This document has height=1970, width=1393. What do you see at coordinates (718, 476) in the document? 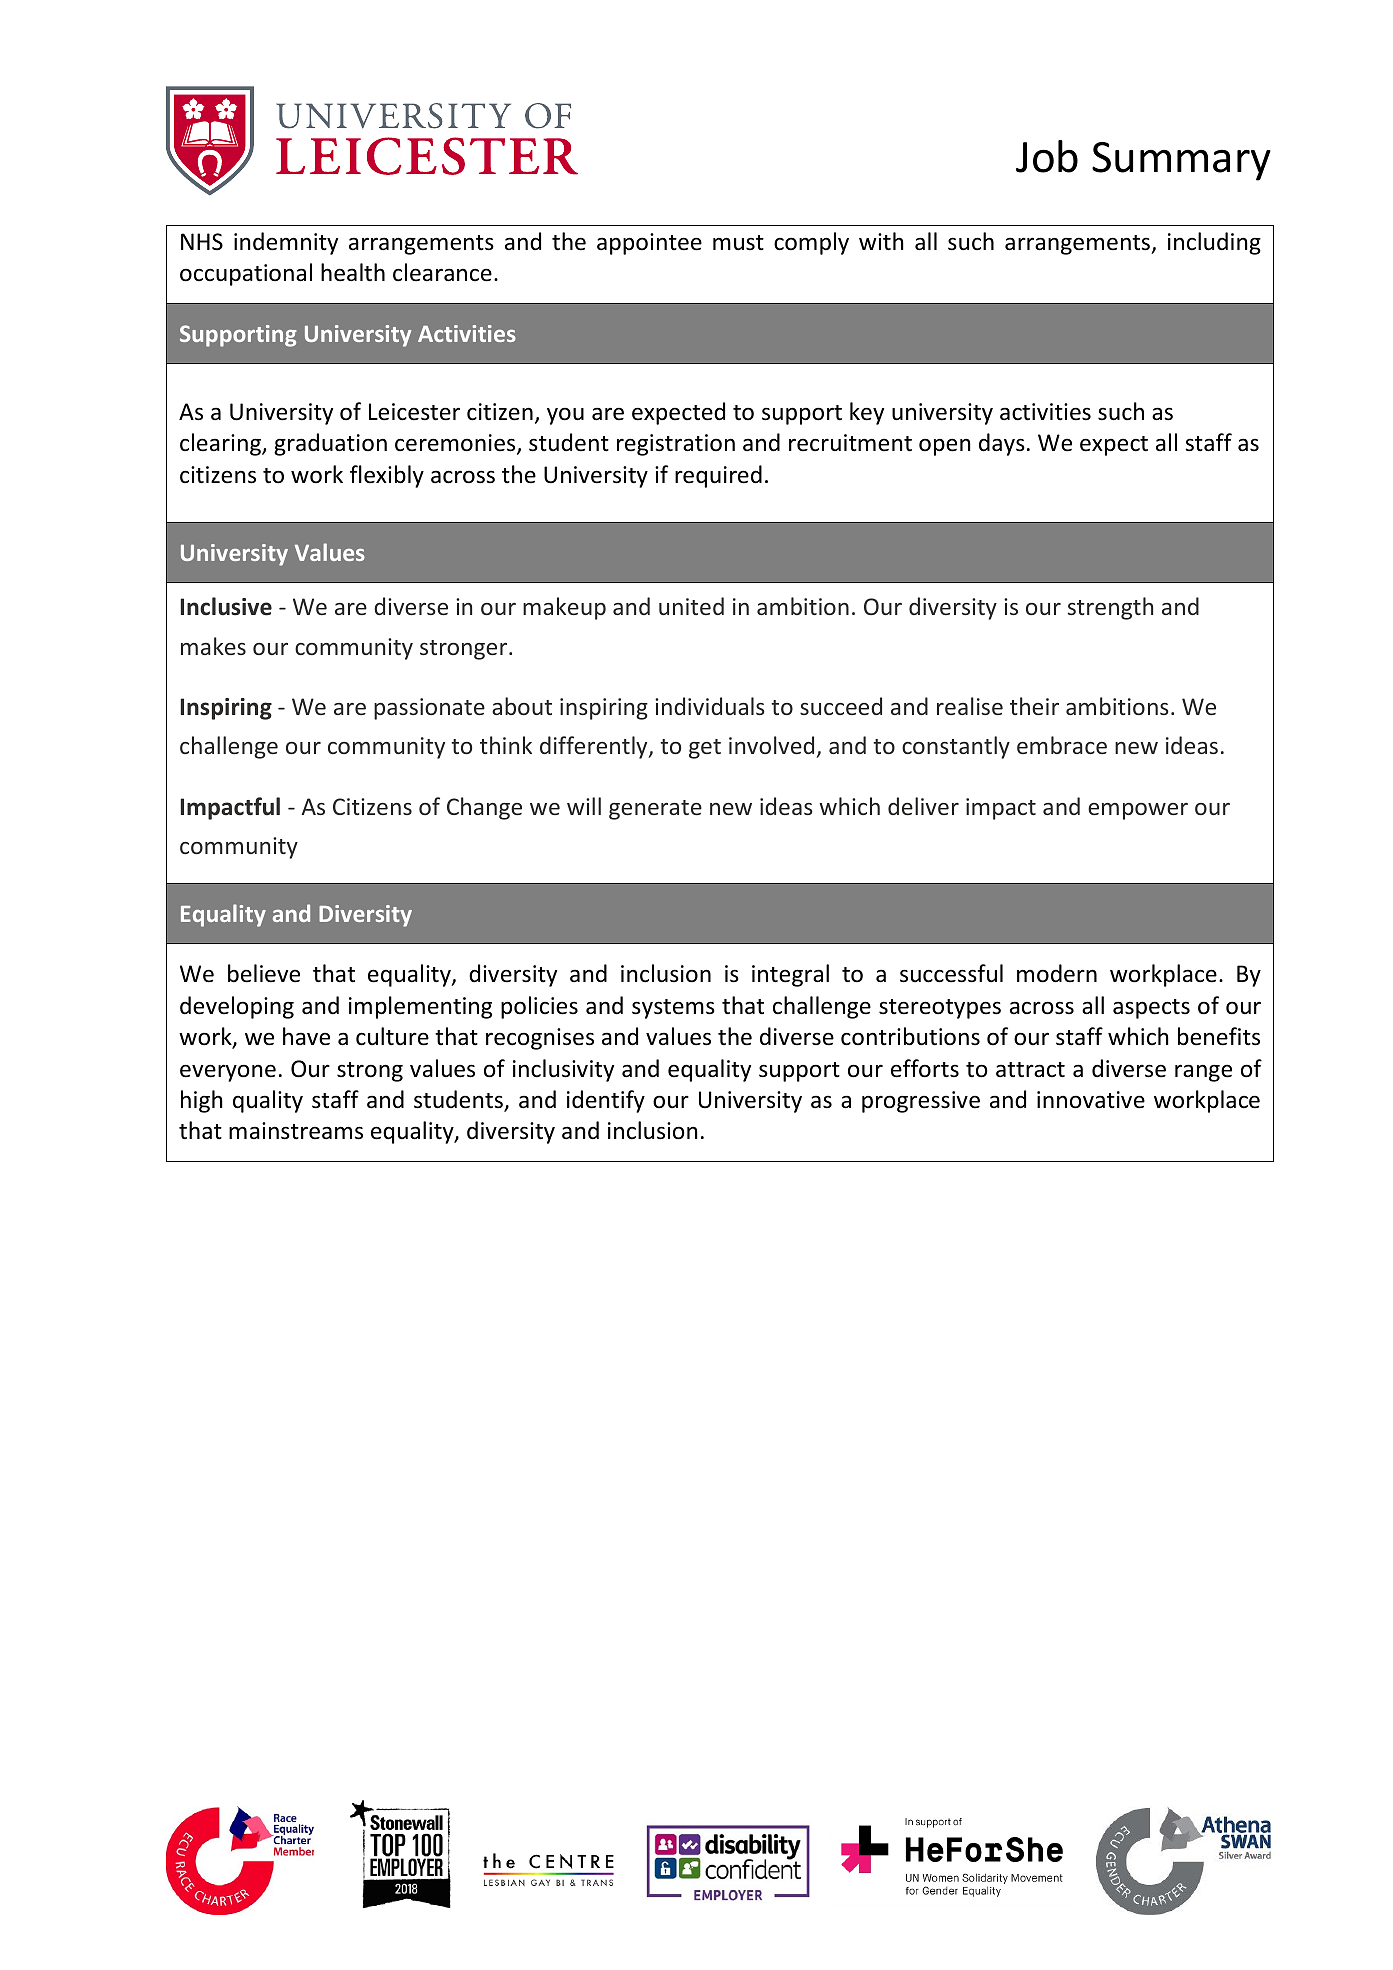
I see `required` at bounding box center [718, 476].
